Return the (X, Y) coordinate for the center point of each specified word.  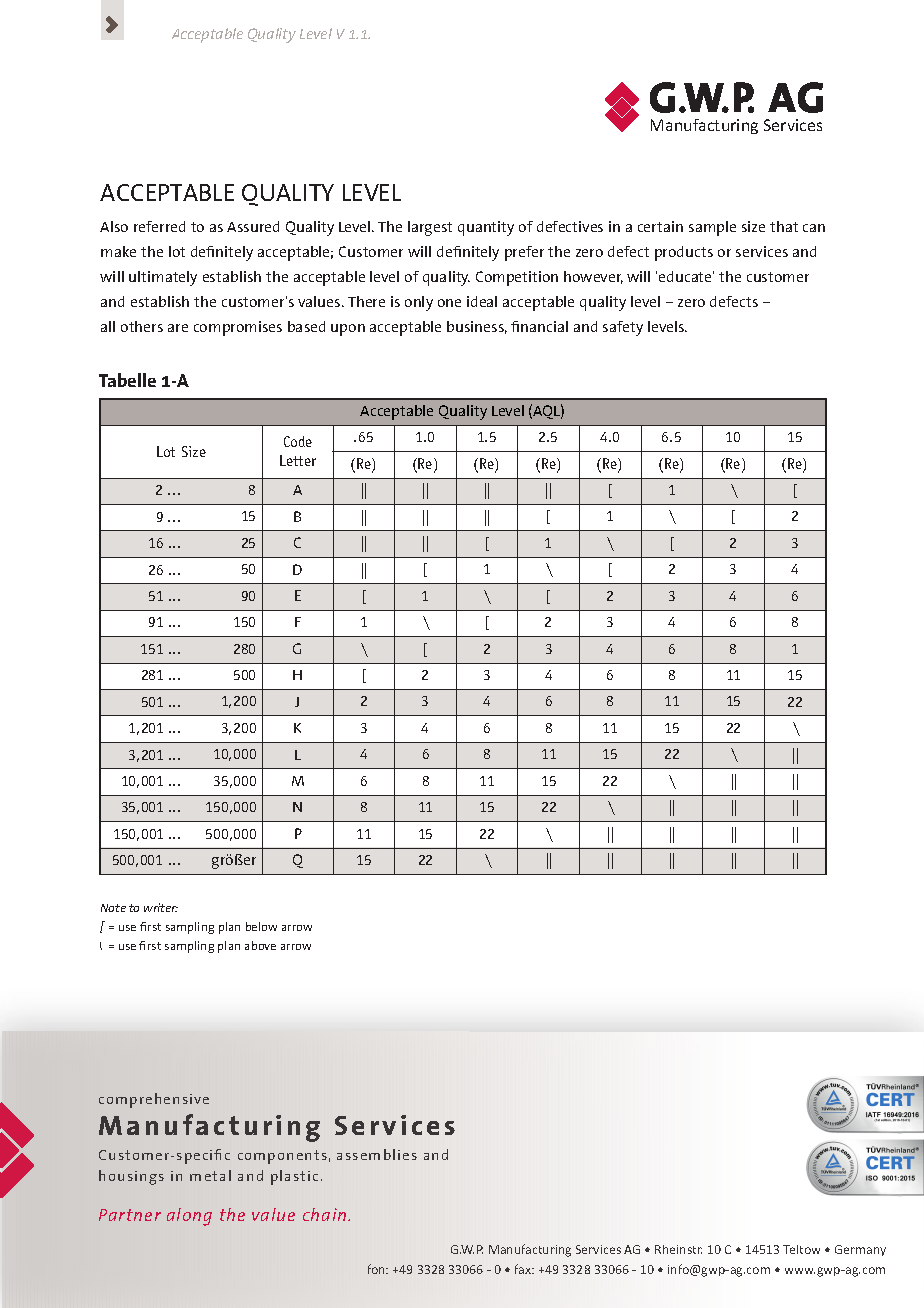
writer (161, 907)
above (260, 945)
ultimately (163, 278)
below (261, 926)
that (784, 226)
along (189, 1217)
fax (524, 1269)
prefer (524, 253)
